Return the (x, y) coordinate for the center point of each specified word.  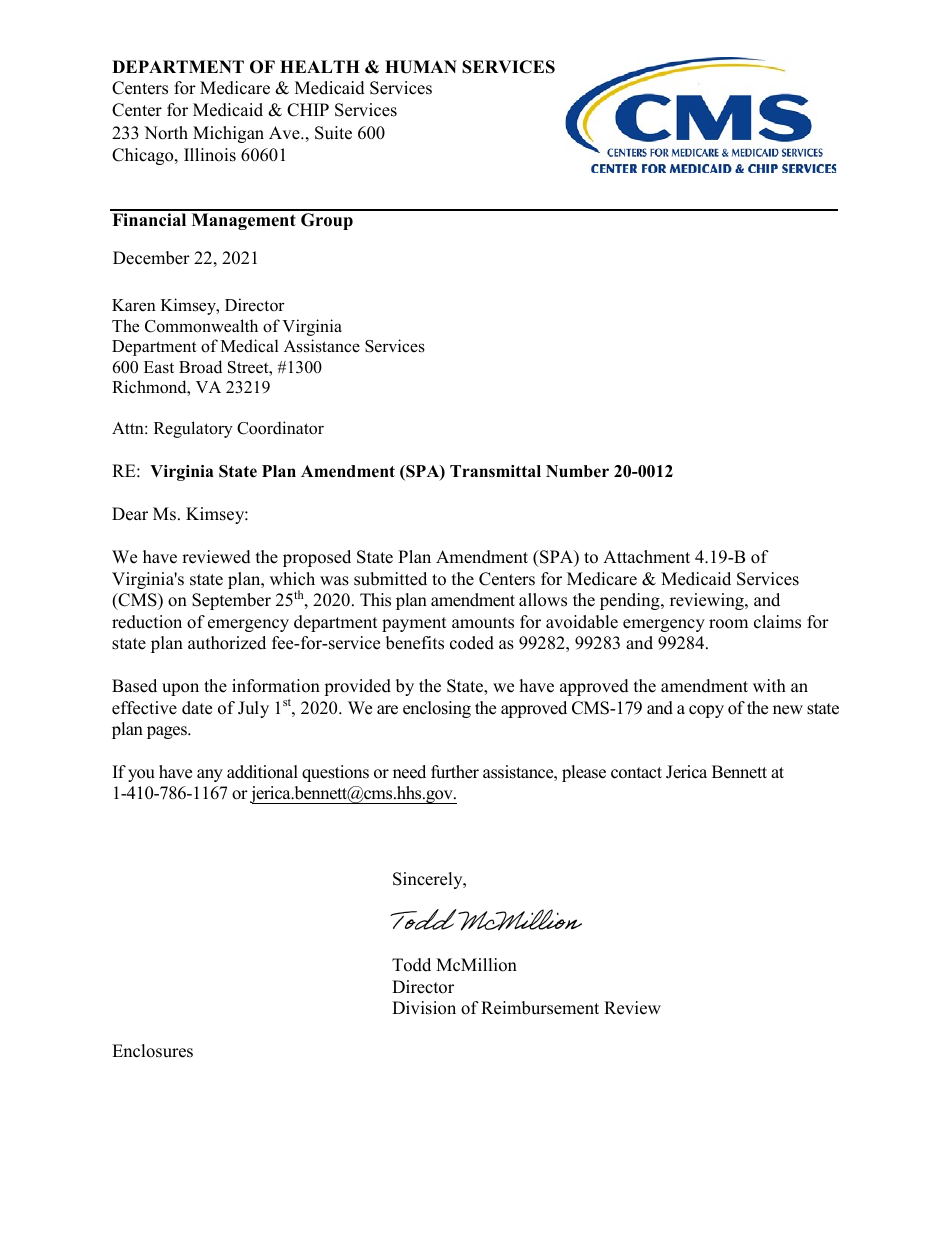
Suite (333, 133)
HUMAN (421, 67)
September (231, 601)
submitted (390, 579)
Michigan (228, 134)
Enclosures (152, 1051)
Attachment (646, 557)
